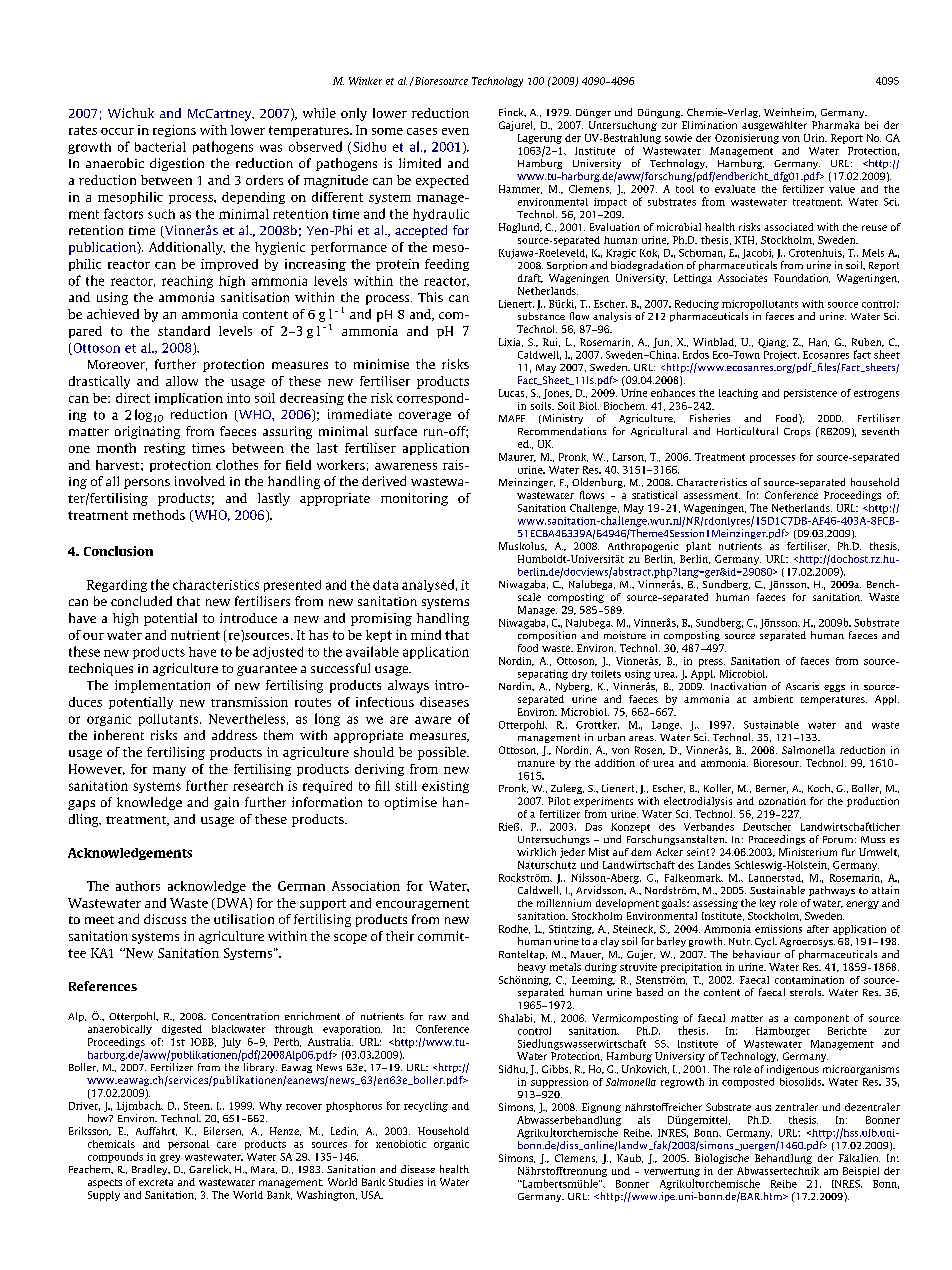 This image has width=952, height=1270. Describe the element at coordinates (861, 1172) in the image. I see `Beispiel` at that location.
